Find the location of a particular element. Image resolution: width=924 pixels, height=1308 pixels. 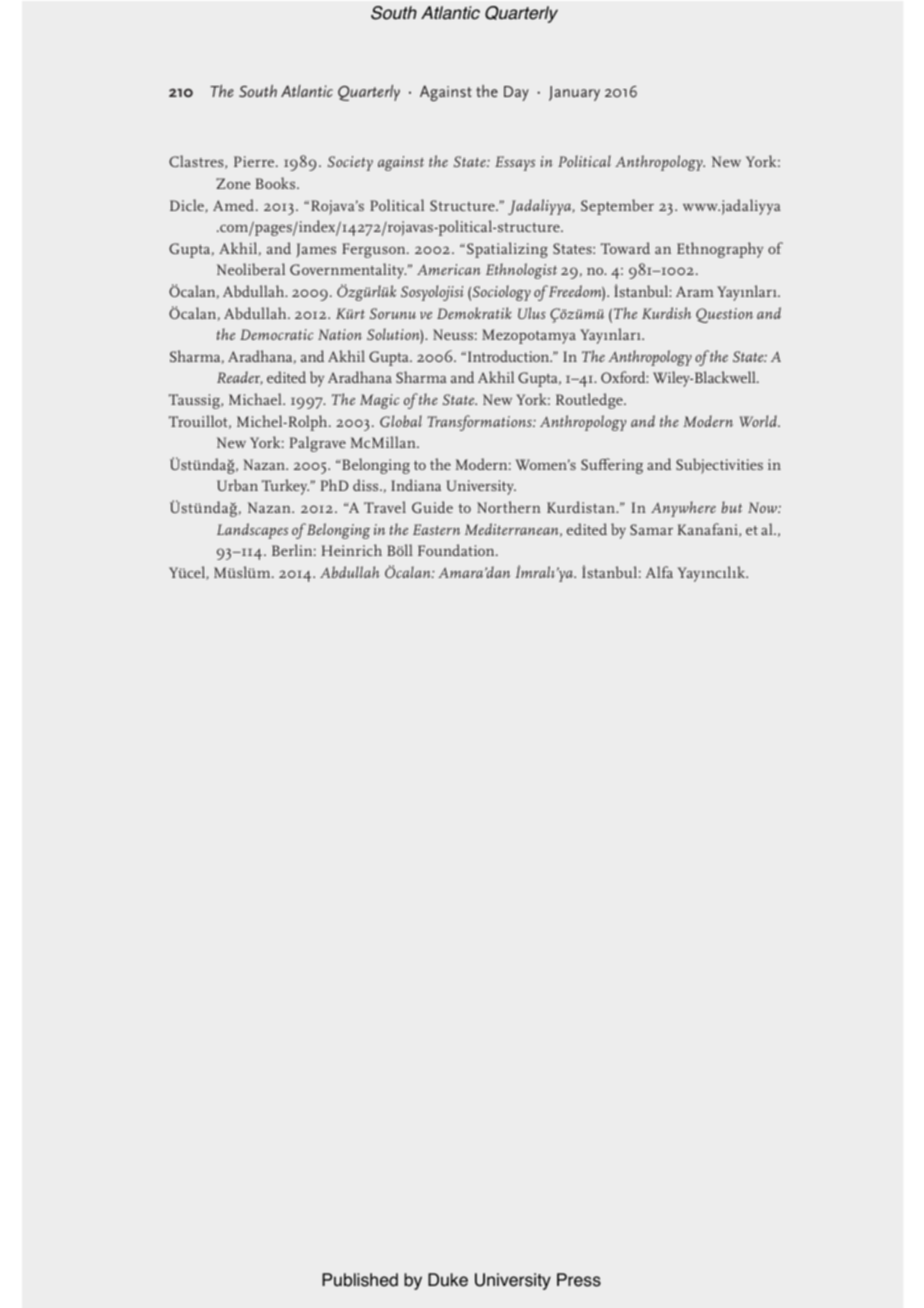

Alfa is located at coordinates (659, 572).
